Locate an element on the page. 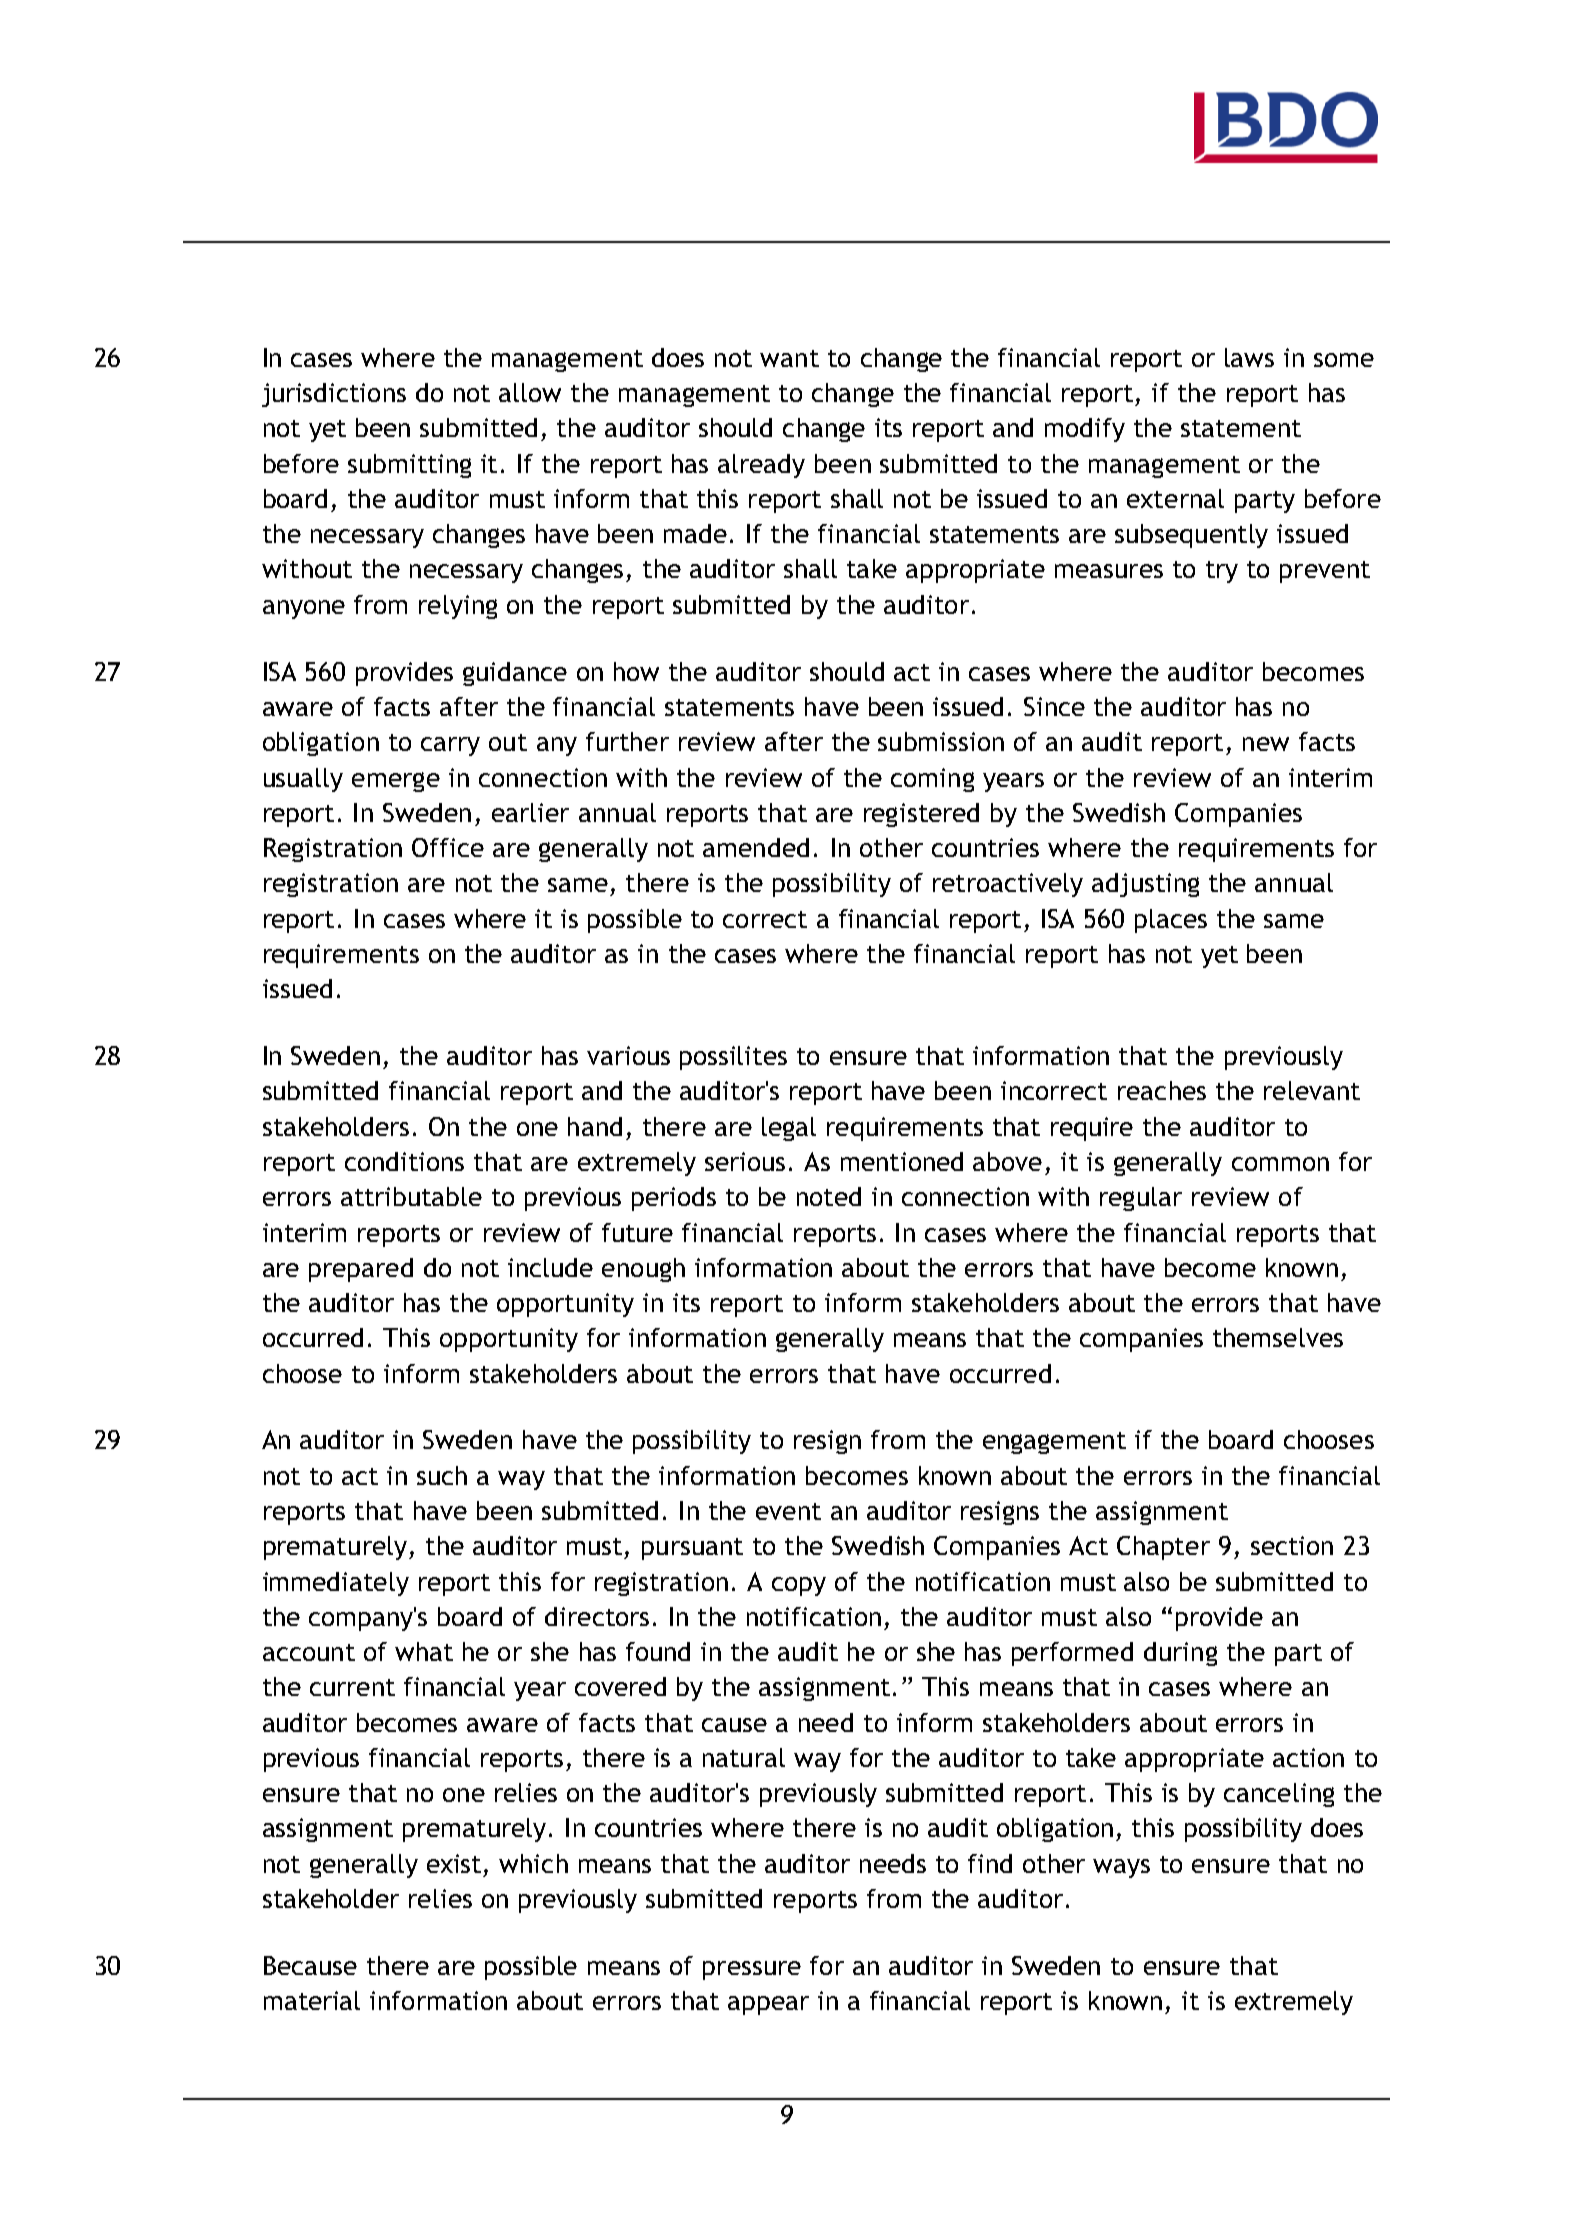 This page has height=2224, width=1572. submitting is located at coordinates (409, 466).
